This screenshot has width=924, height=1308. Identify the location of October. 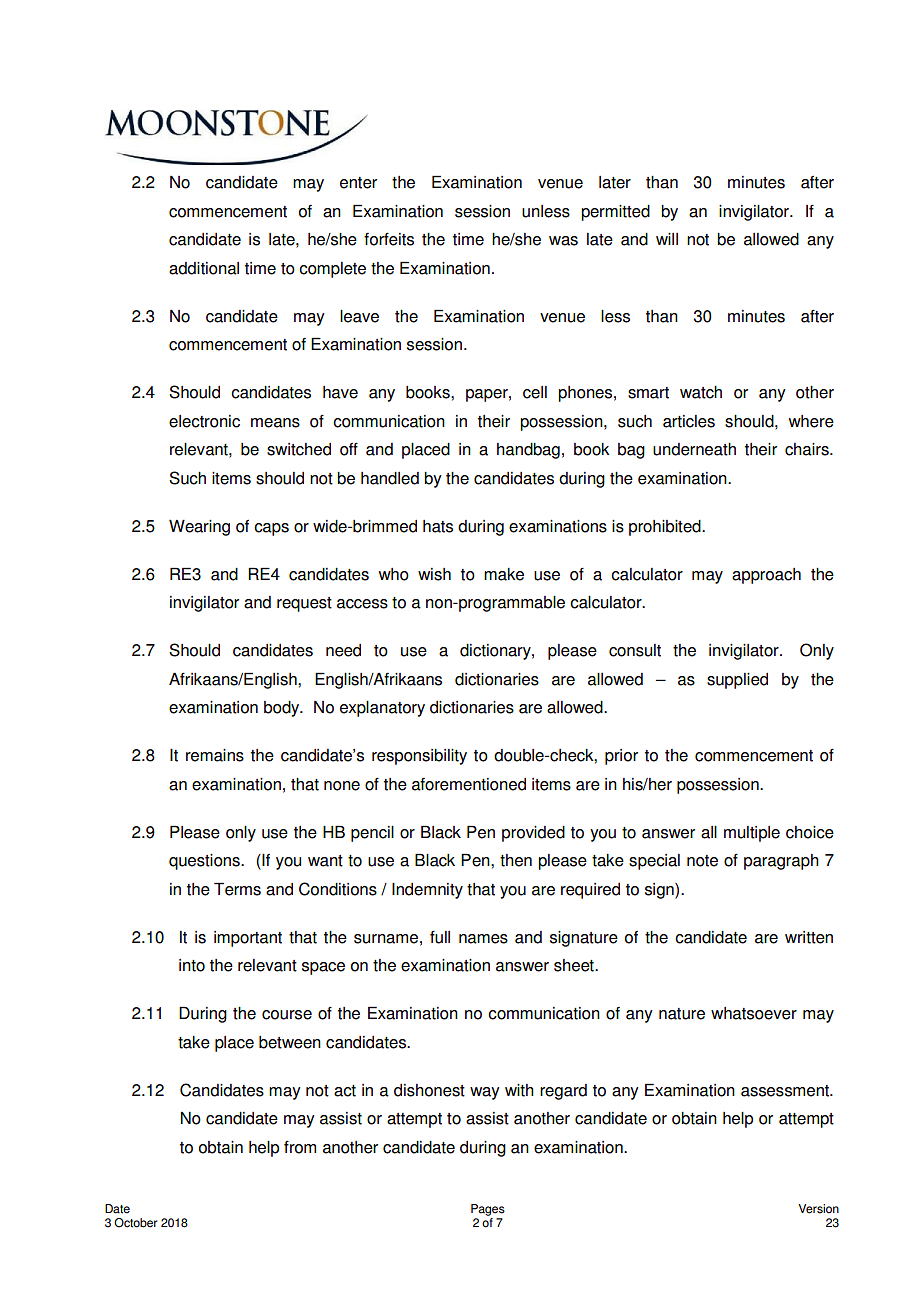
(135, 1223).
